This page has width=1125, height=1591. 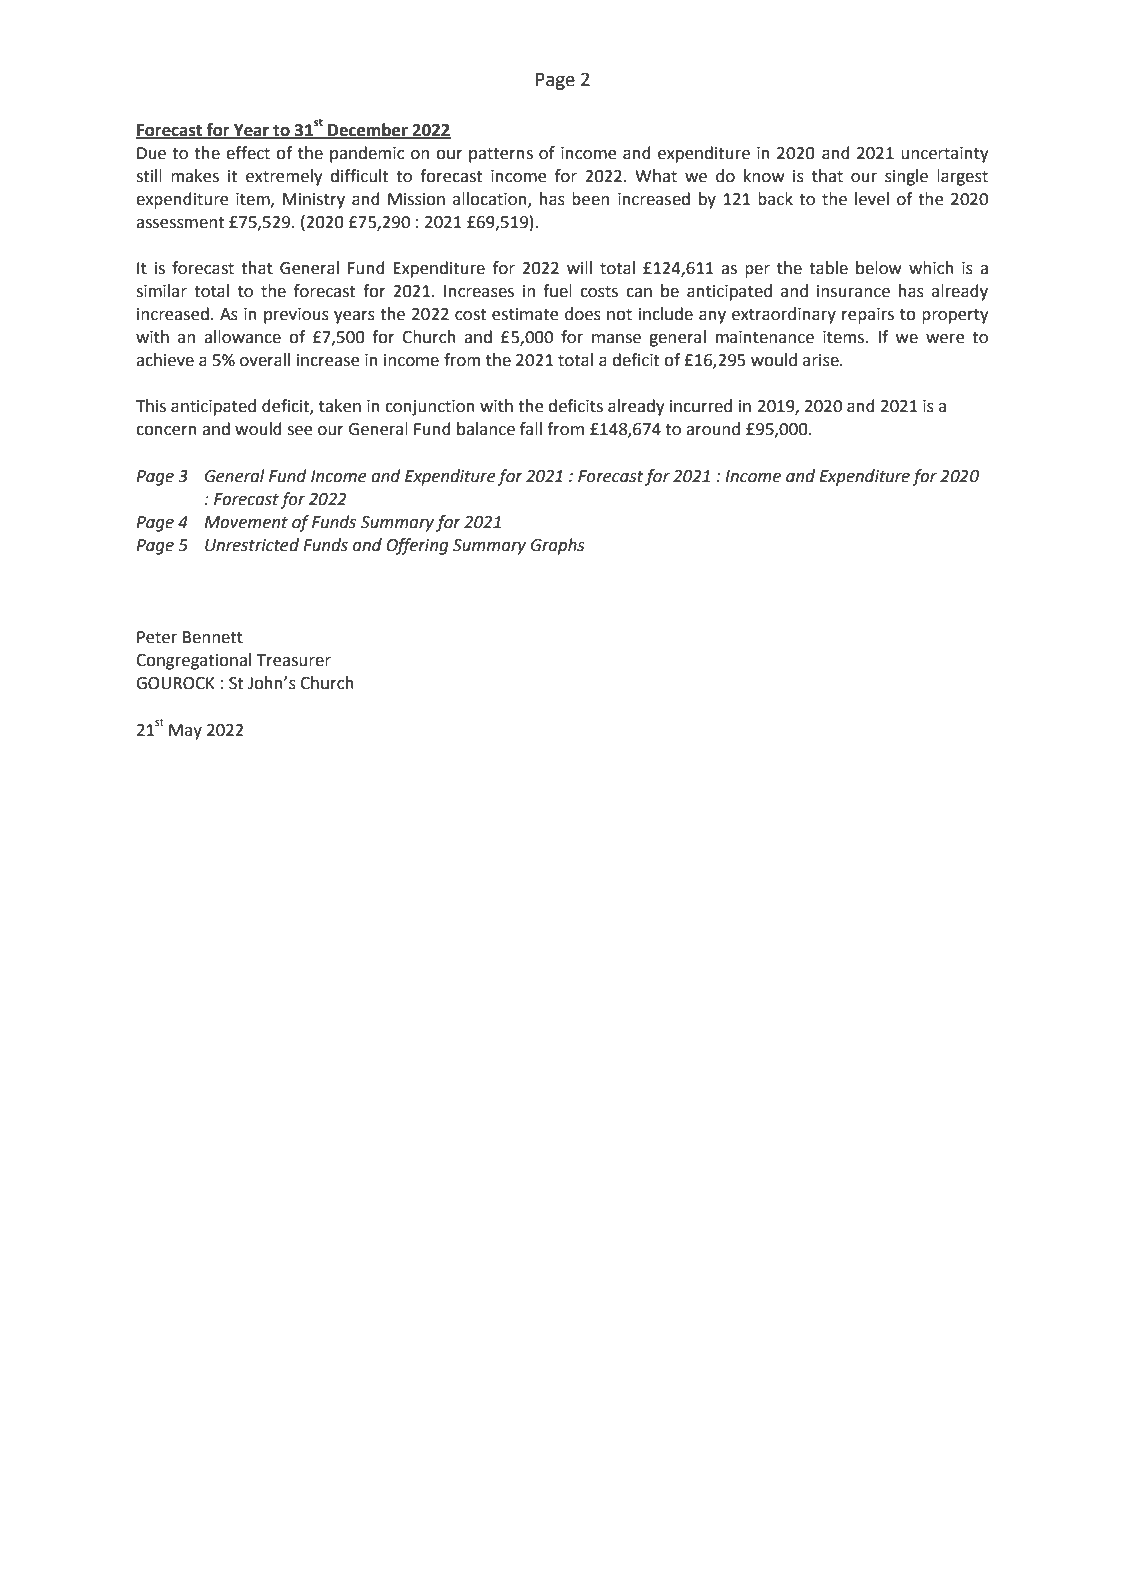 I want to click on been, so click(x=590, y=199).
